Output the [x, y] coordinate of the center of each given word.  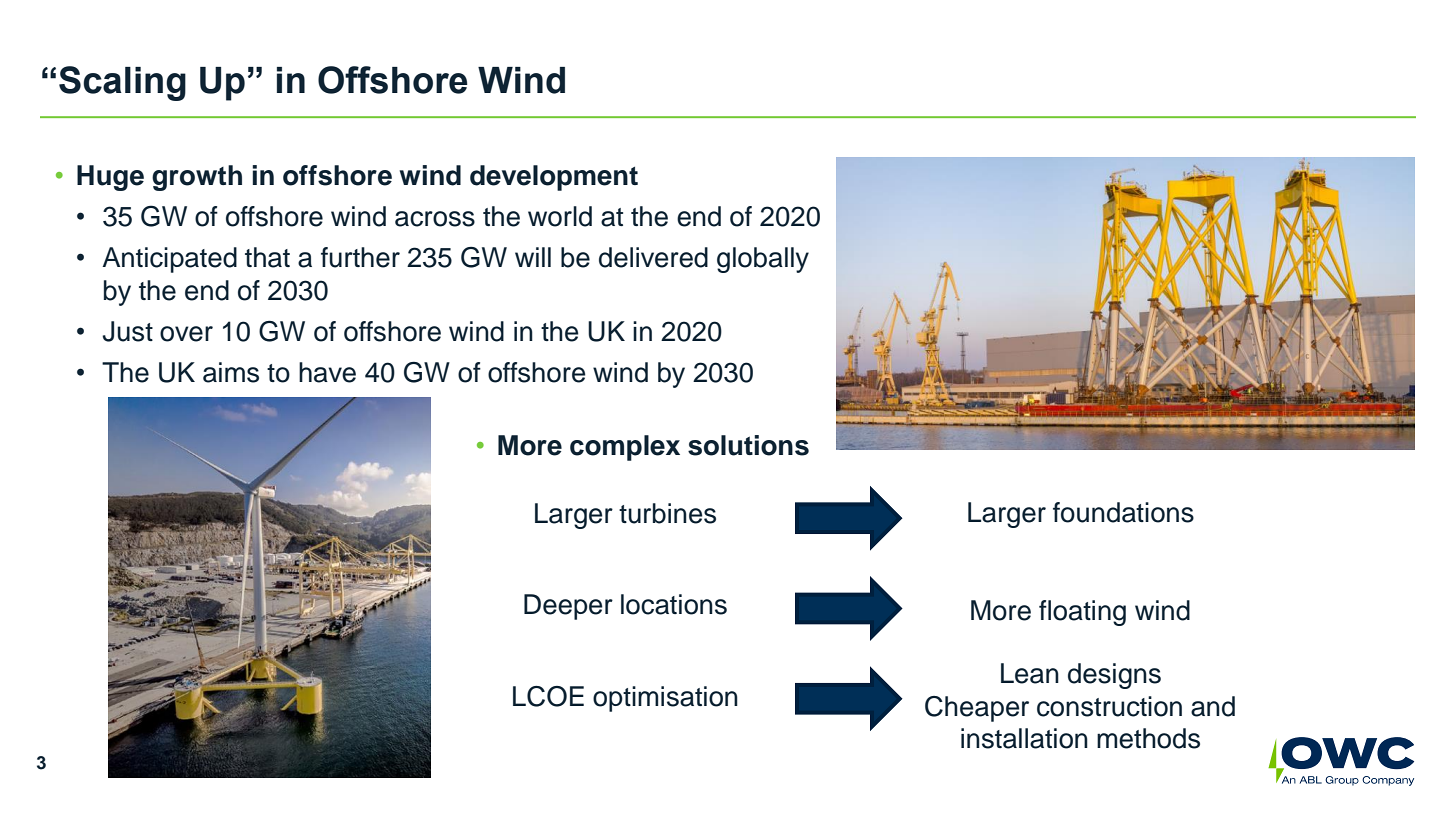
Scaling [122, 83]
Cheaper [977, 709]
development [554, 178]
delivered [653, 257]
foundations [1123, 512]
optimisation [665, 699]
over [186, 334]
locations [674, 604]
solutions [748, 445]
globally [763, 260]
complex [625, 448]
